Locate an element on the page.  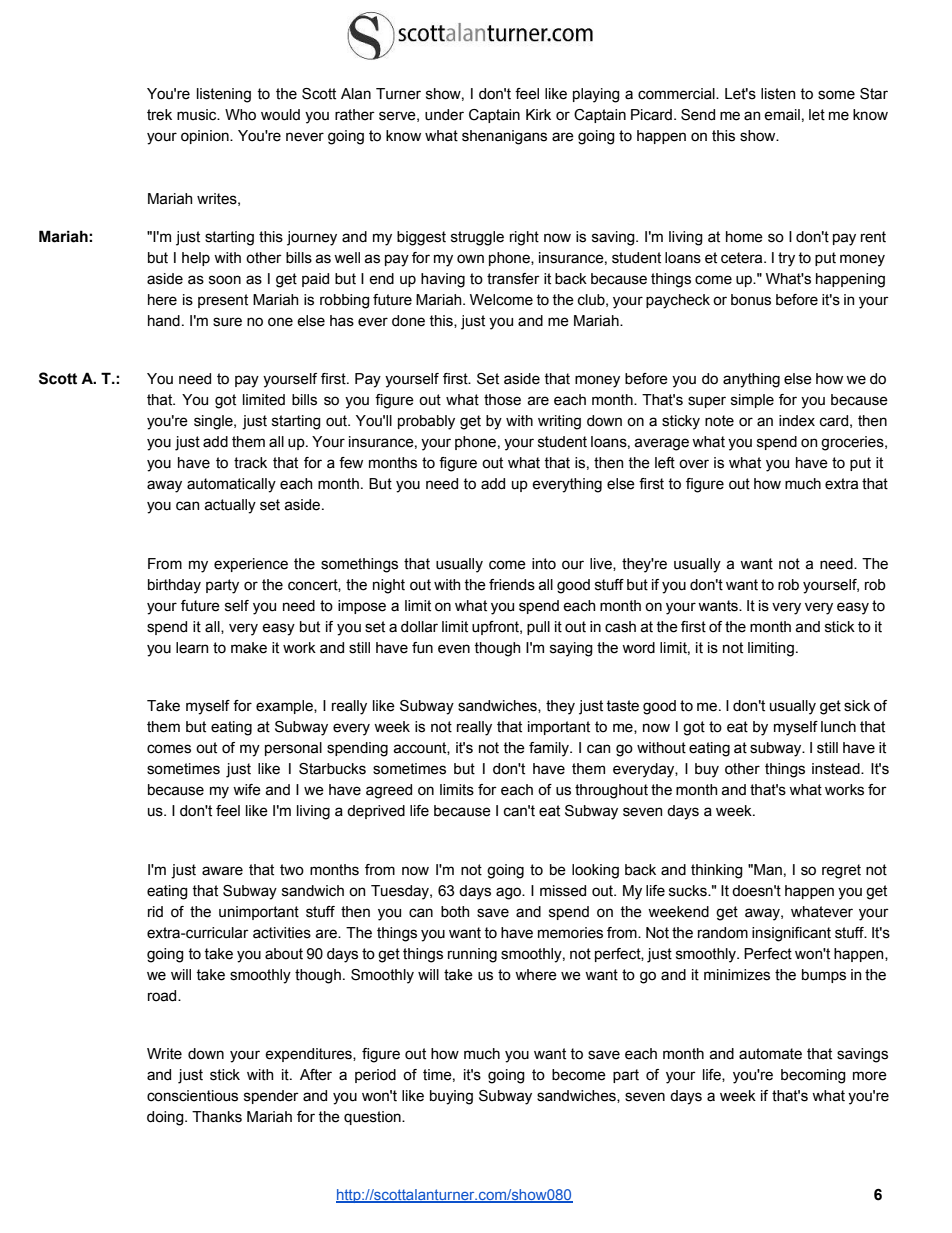
ago is located at coordinates (510, 893).
